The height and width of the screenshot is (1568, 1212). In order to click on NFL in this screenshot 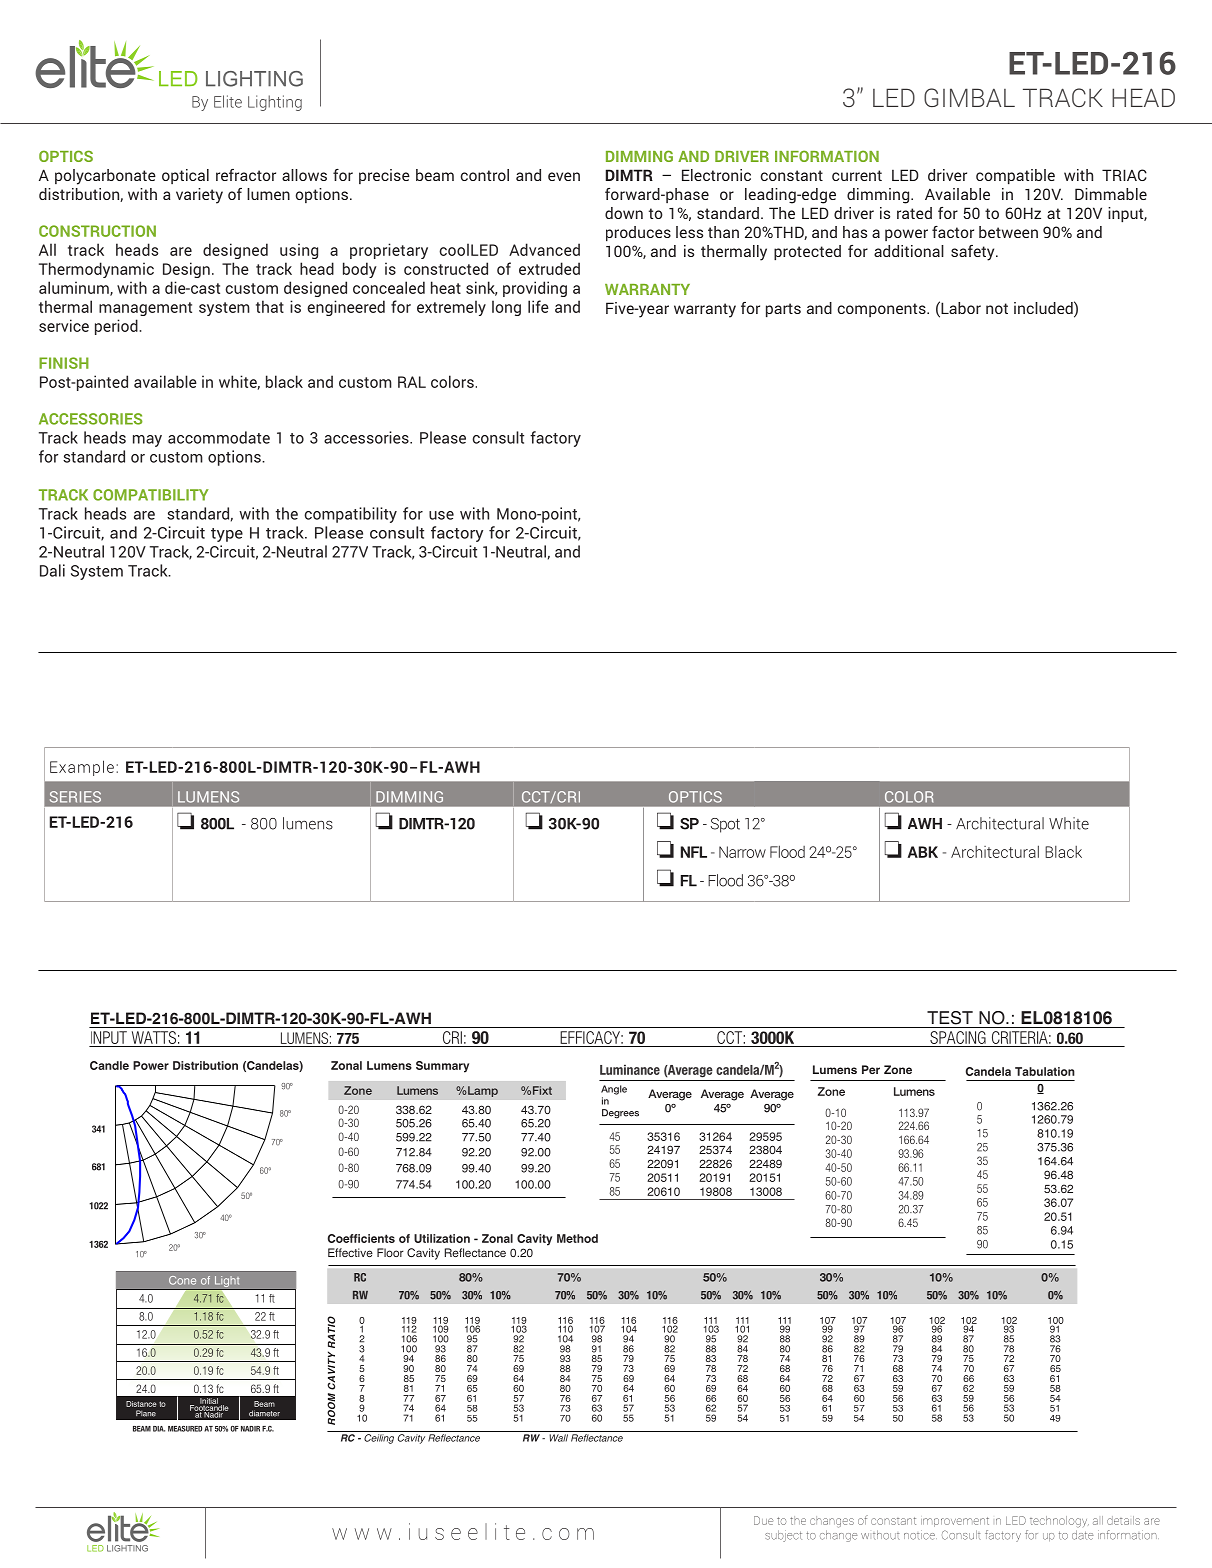, I will do `click(694, 852)`.
